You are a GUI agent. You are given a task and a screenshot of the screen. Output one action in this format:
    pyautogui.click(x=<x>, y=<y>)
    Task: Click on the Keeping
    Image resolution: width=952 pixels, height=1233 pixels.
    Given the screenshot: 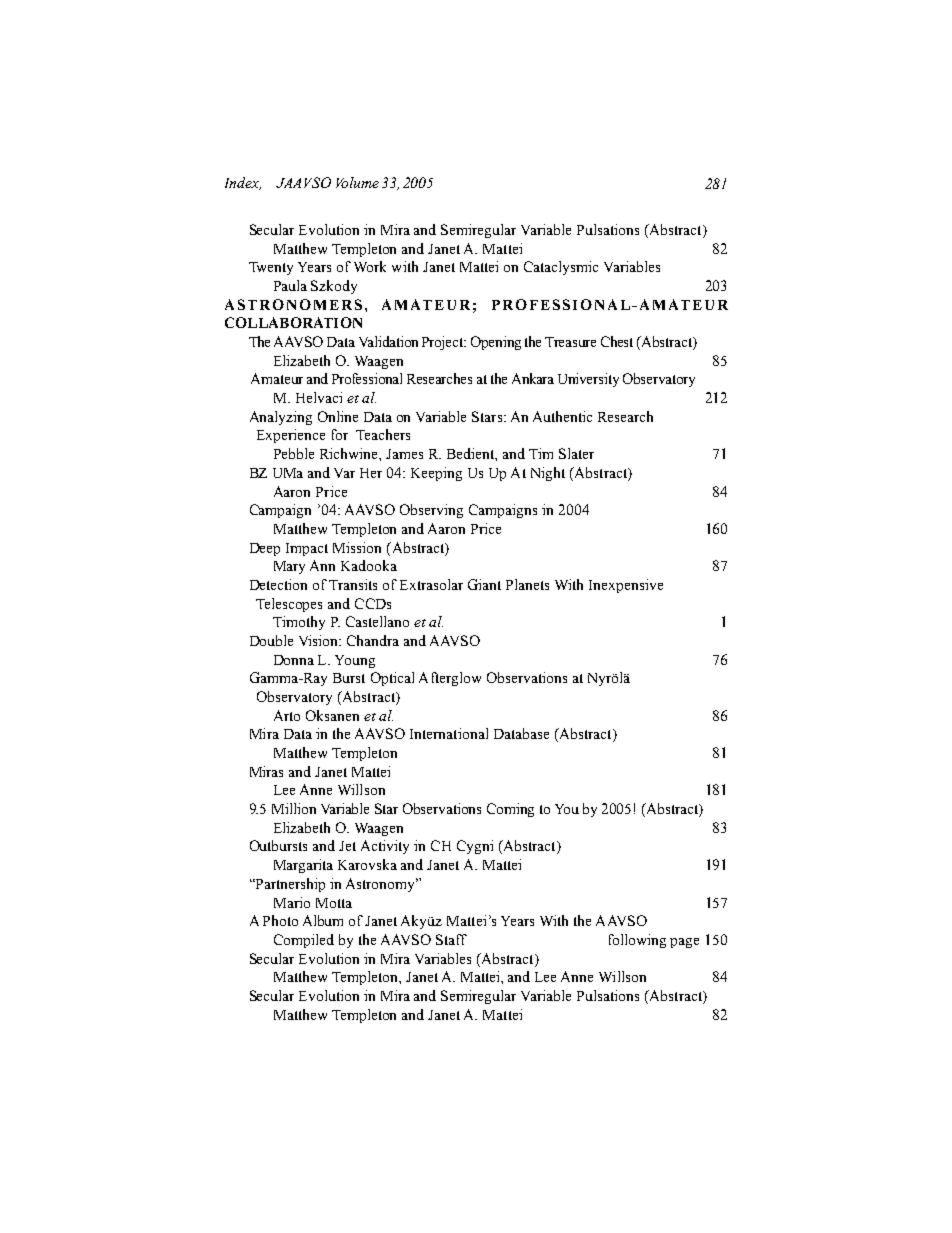 What is the action you would take?
    pyautogui.click(x=436, y=474)
